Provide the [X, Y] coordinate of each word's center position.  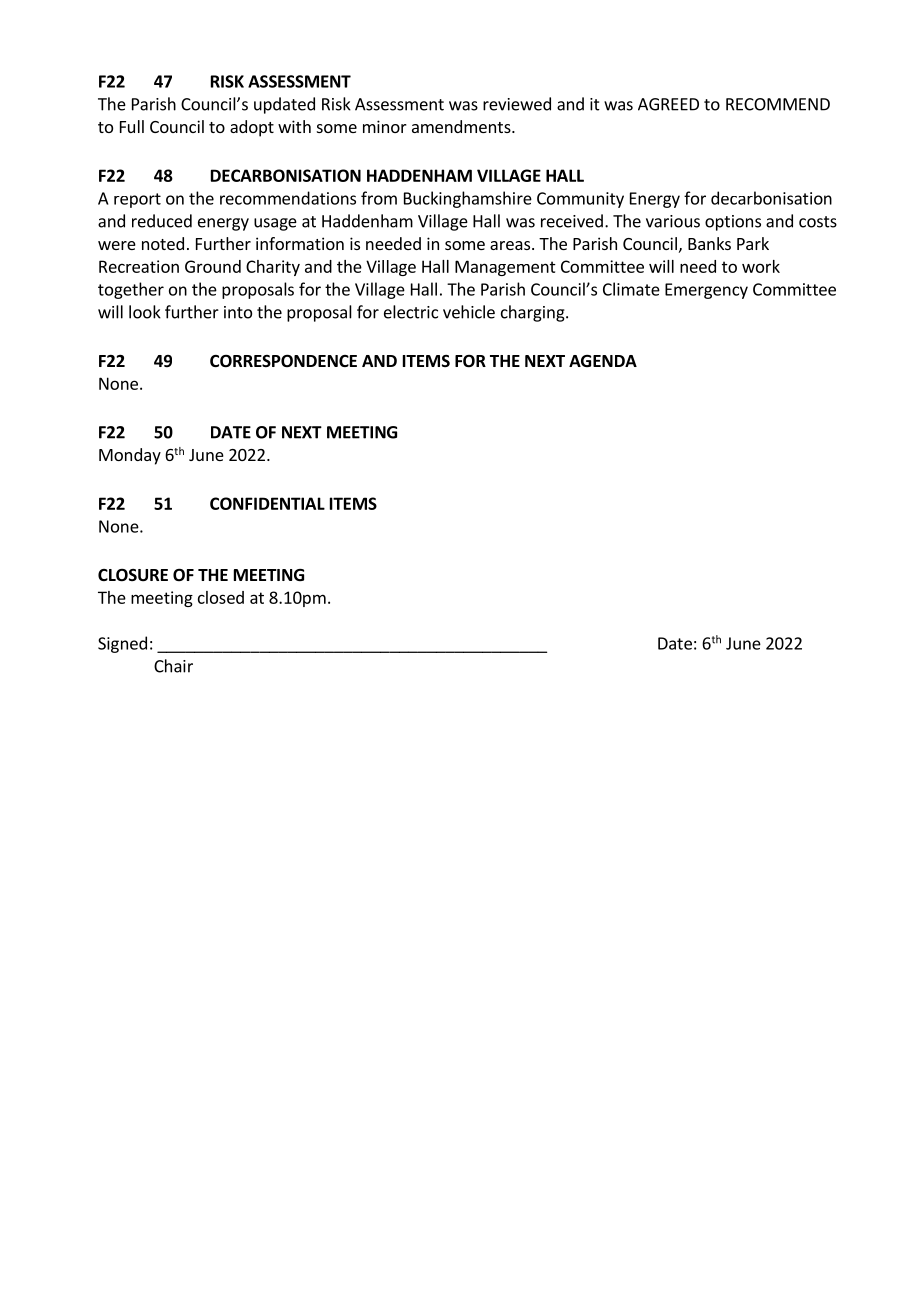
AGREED [668, 104]
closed [221, 597]
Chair [173, 666]
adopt [252, 128]
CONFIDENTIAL [267, 503]
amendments [462, 126]
